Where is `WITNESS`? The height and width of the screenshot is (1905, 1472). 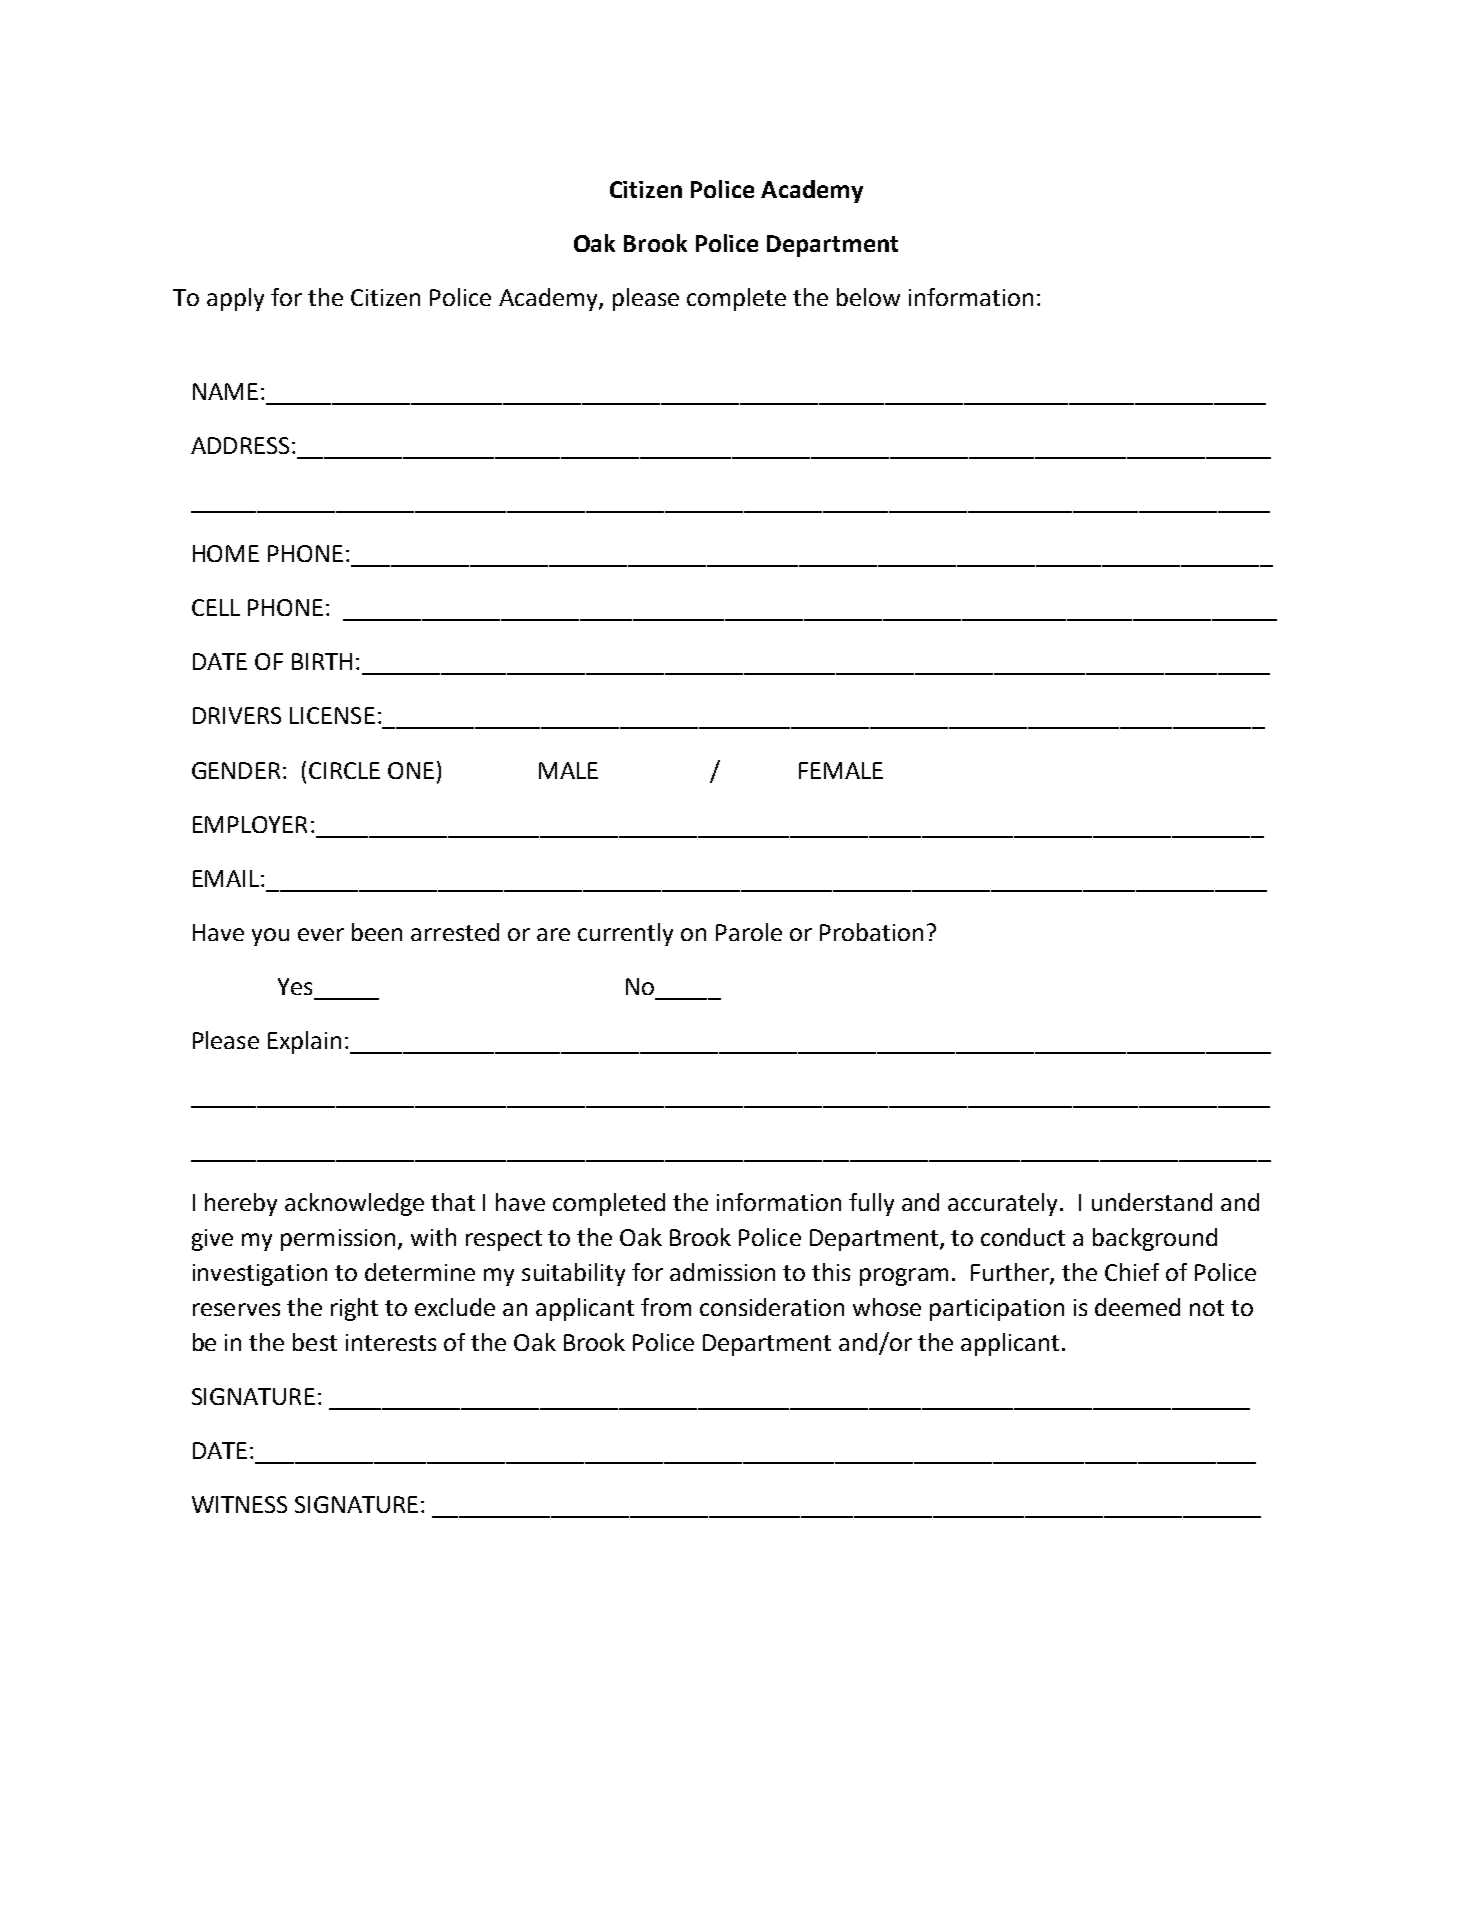
WITNESS is located at coordinates (239, 1504).
